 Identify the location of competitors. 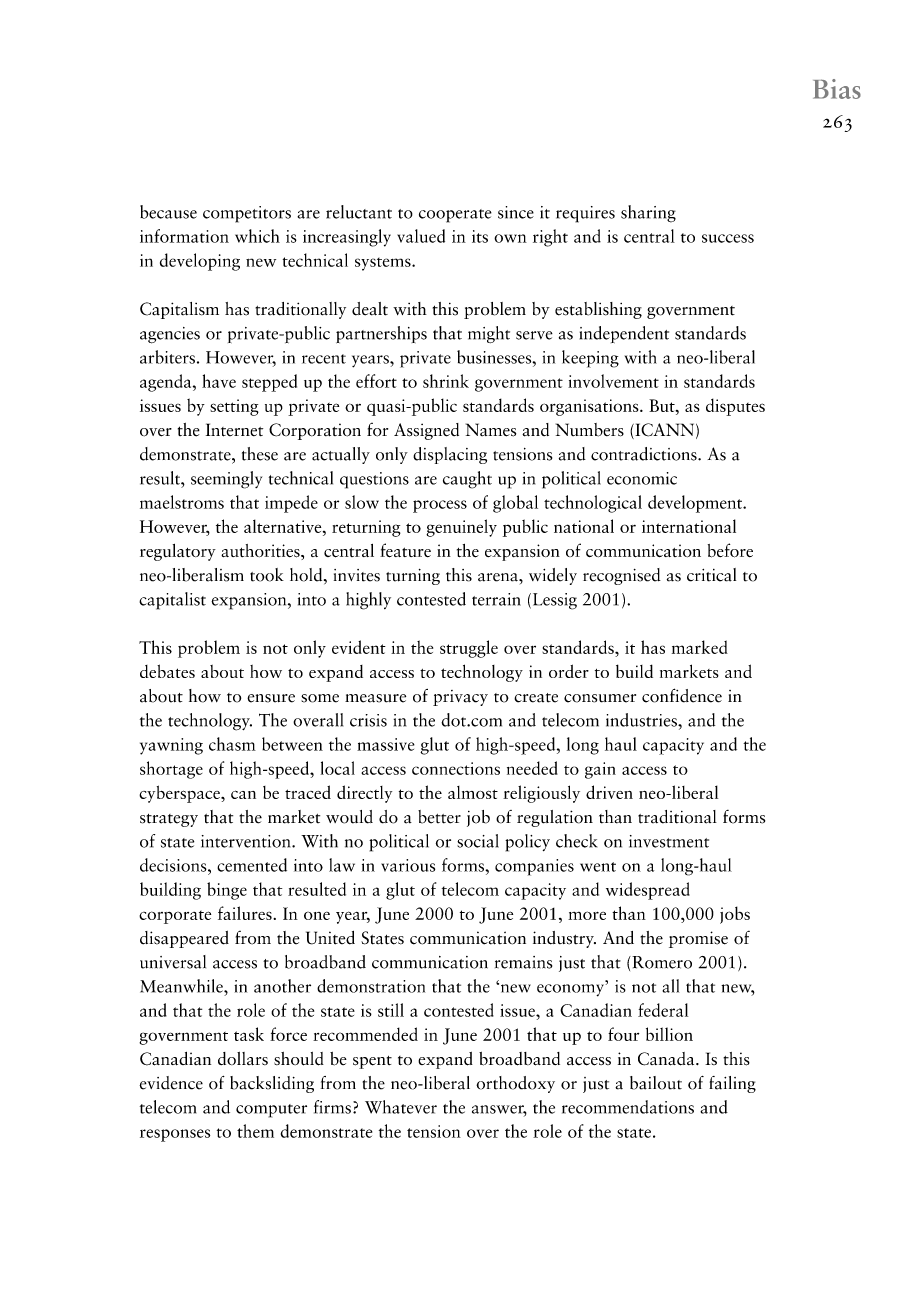
(247, 214).
